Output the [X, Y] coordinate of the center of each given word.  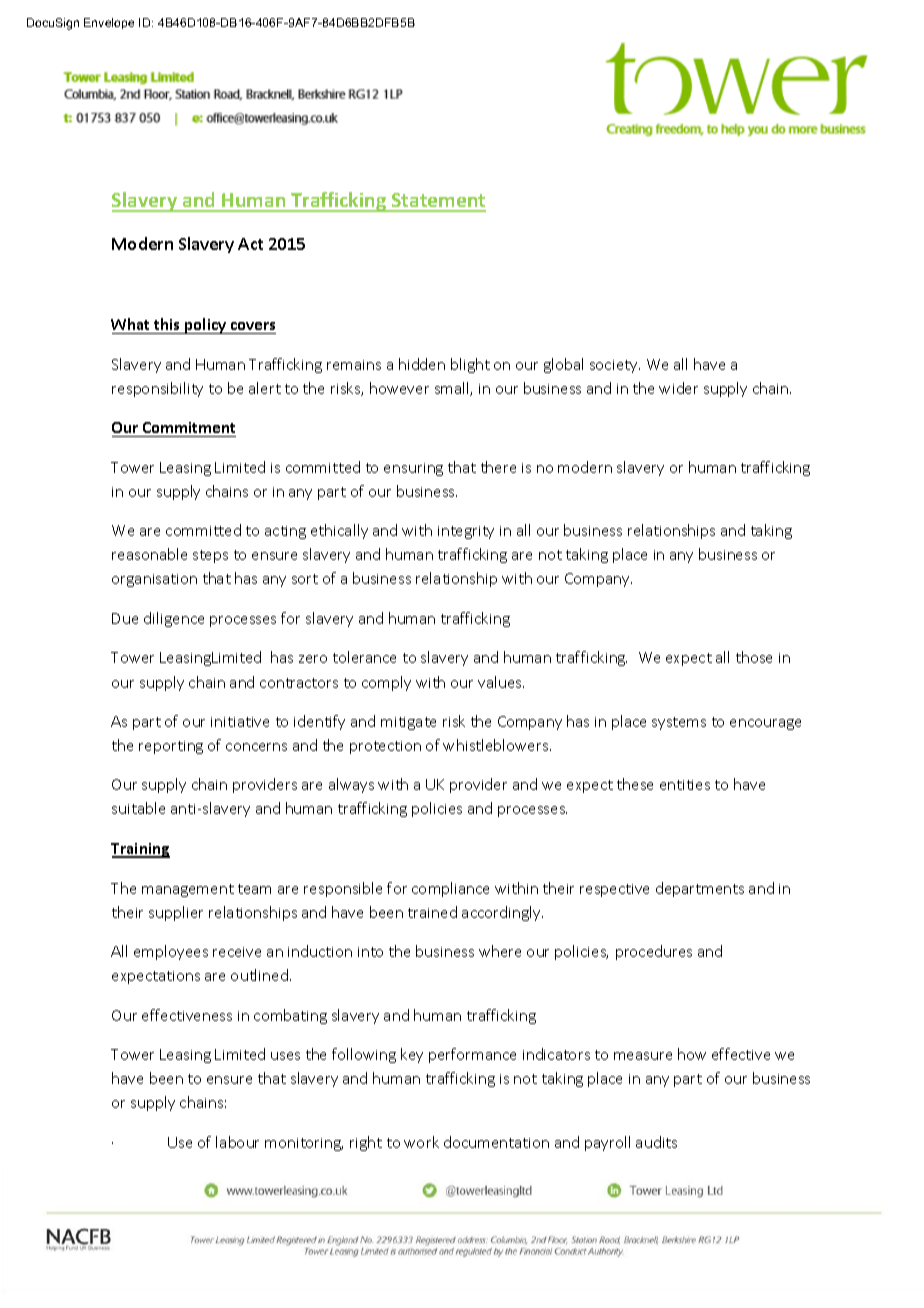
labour [237, 1142]
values [501, 682]
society [615, 366]
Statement [438, 202]
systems [679, 723]
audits [656, 1142]
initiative [240, 722]
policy [206, 326]
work [421, 1142]
